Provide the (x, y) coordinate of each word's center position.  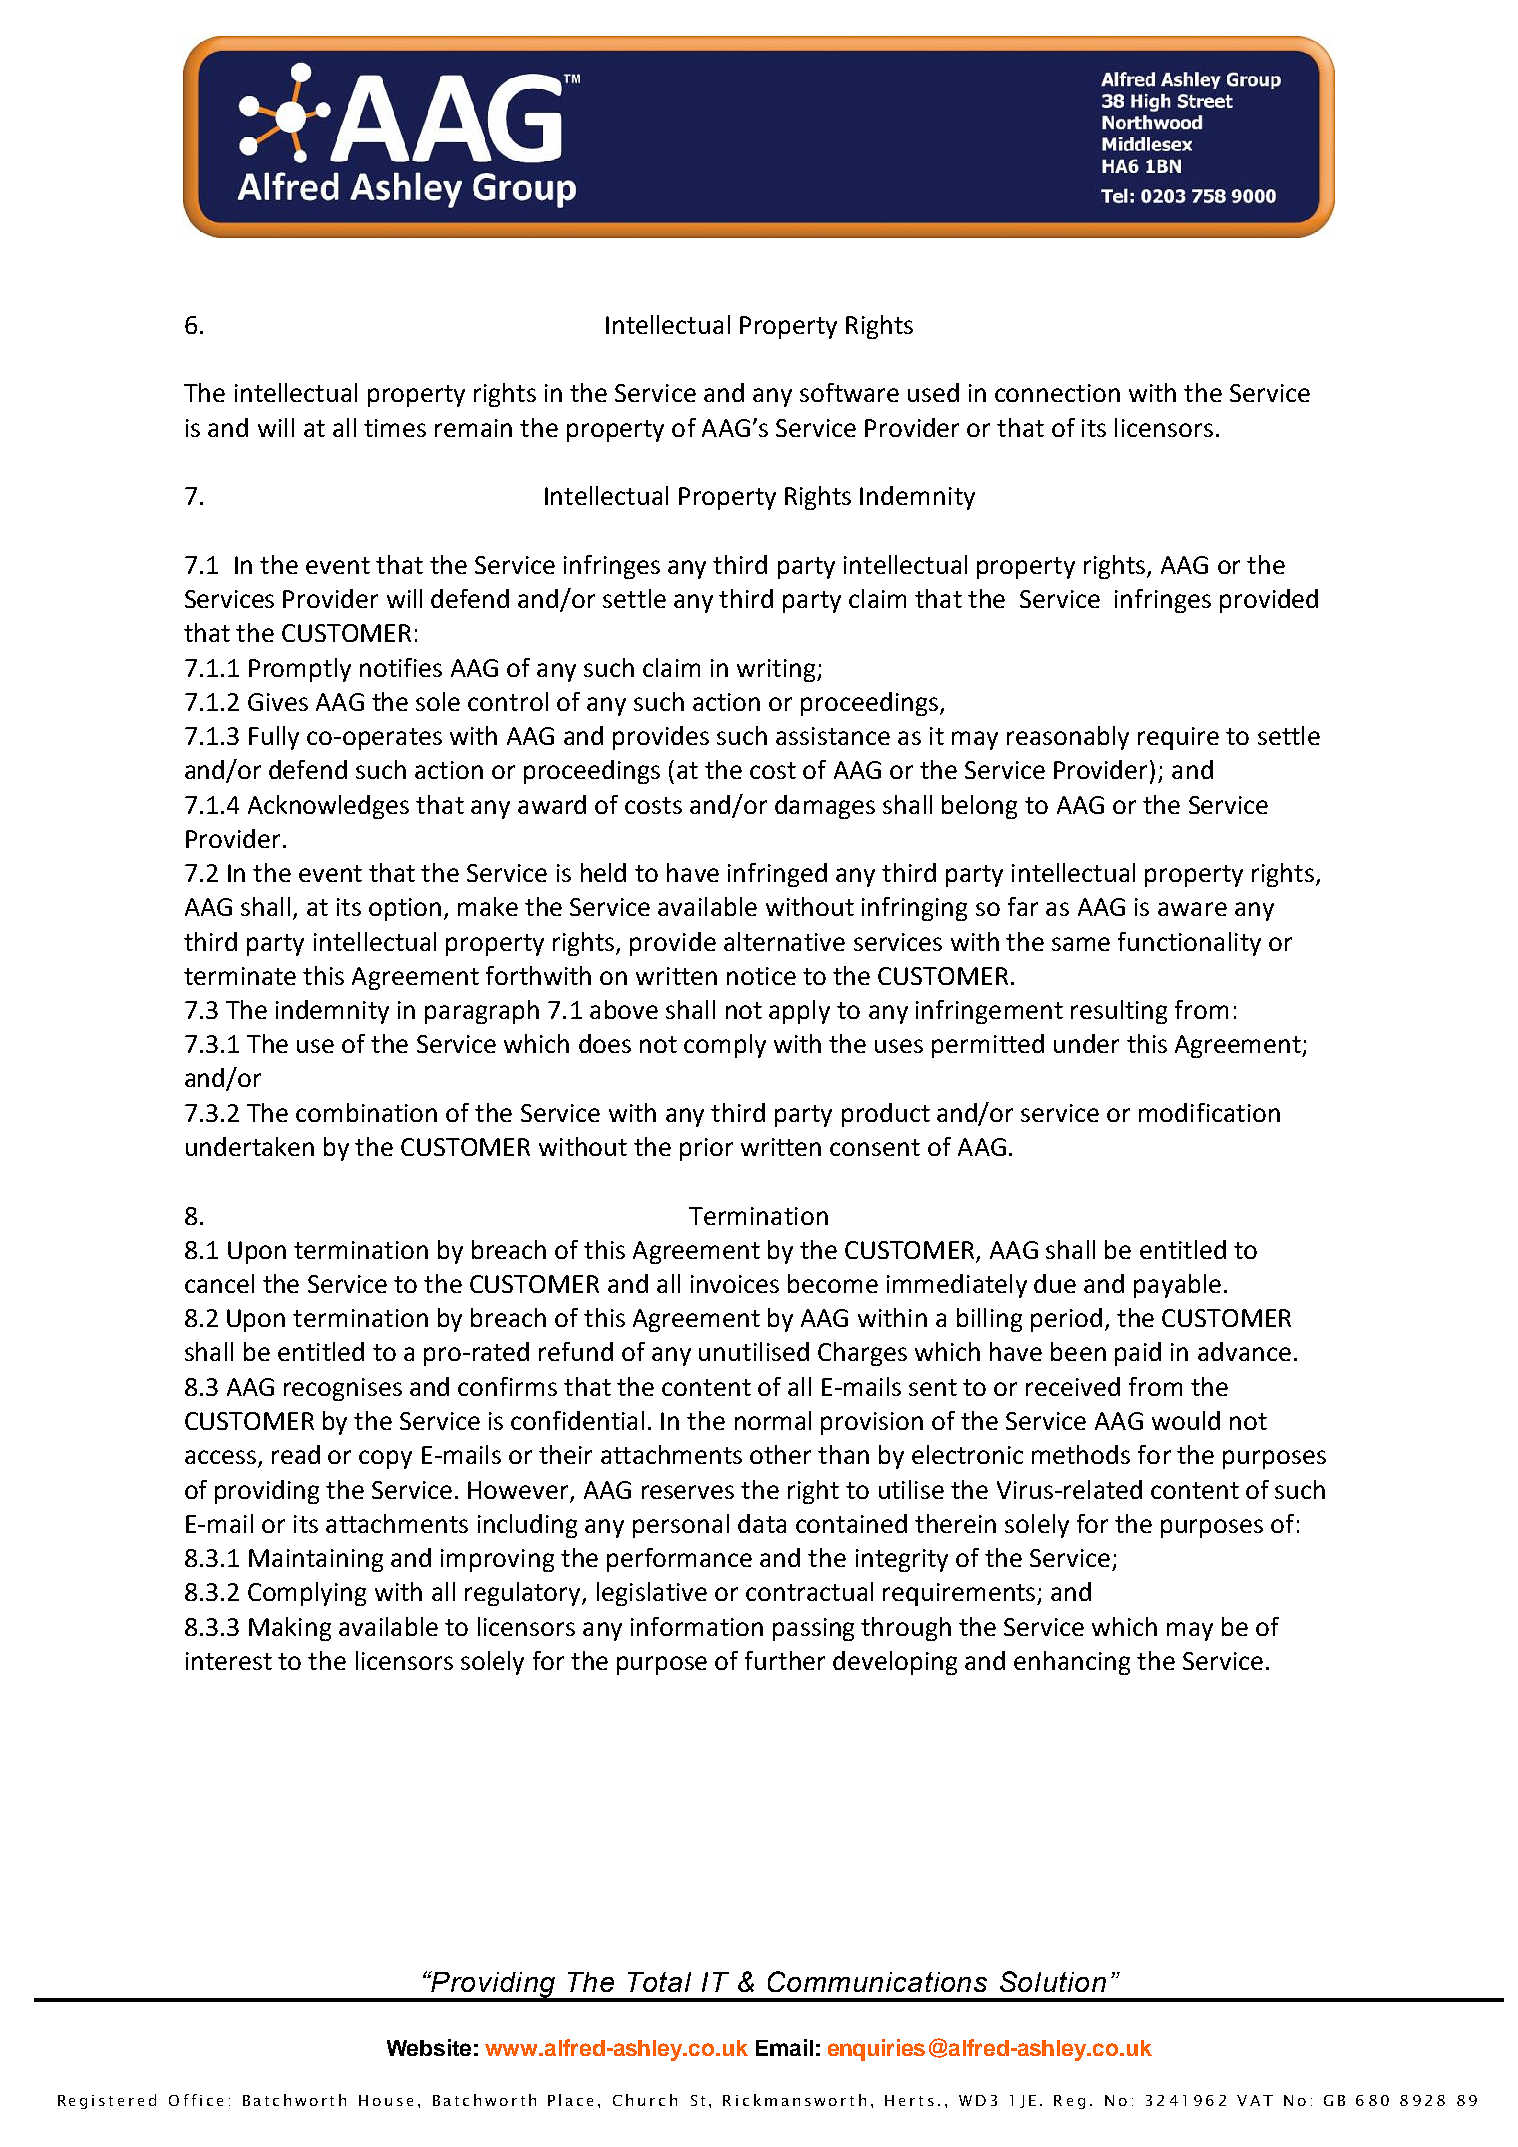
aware (1192, 909)
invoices (735, 1284)
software (849, 392)
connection (1057, 393)
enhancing (1072, 1663)
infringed (777, 875)
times (395, 428)
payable (1177, 1286)
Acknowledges (328, 807)
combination (366, 1112)
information (697, 1626)
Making (290, 1629)
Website (429, 2047)
